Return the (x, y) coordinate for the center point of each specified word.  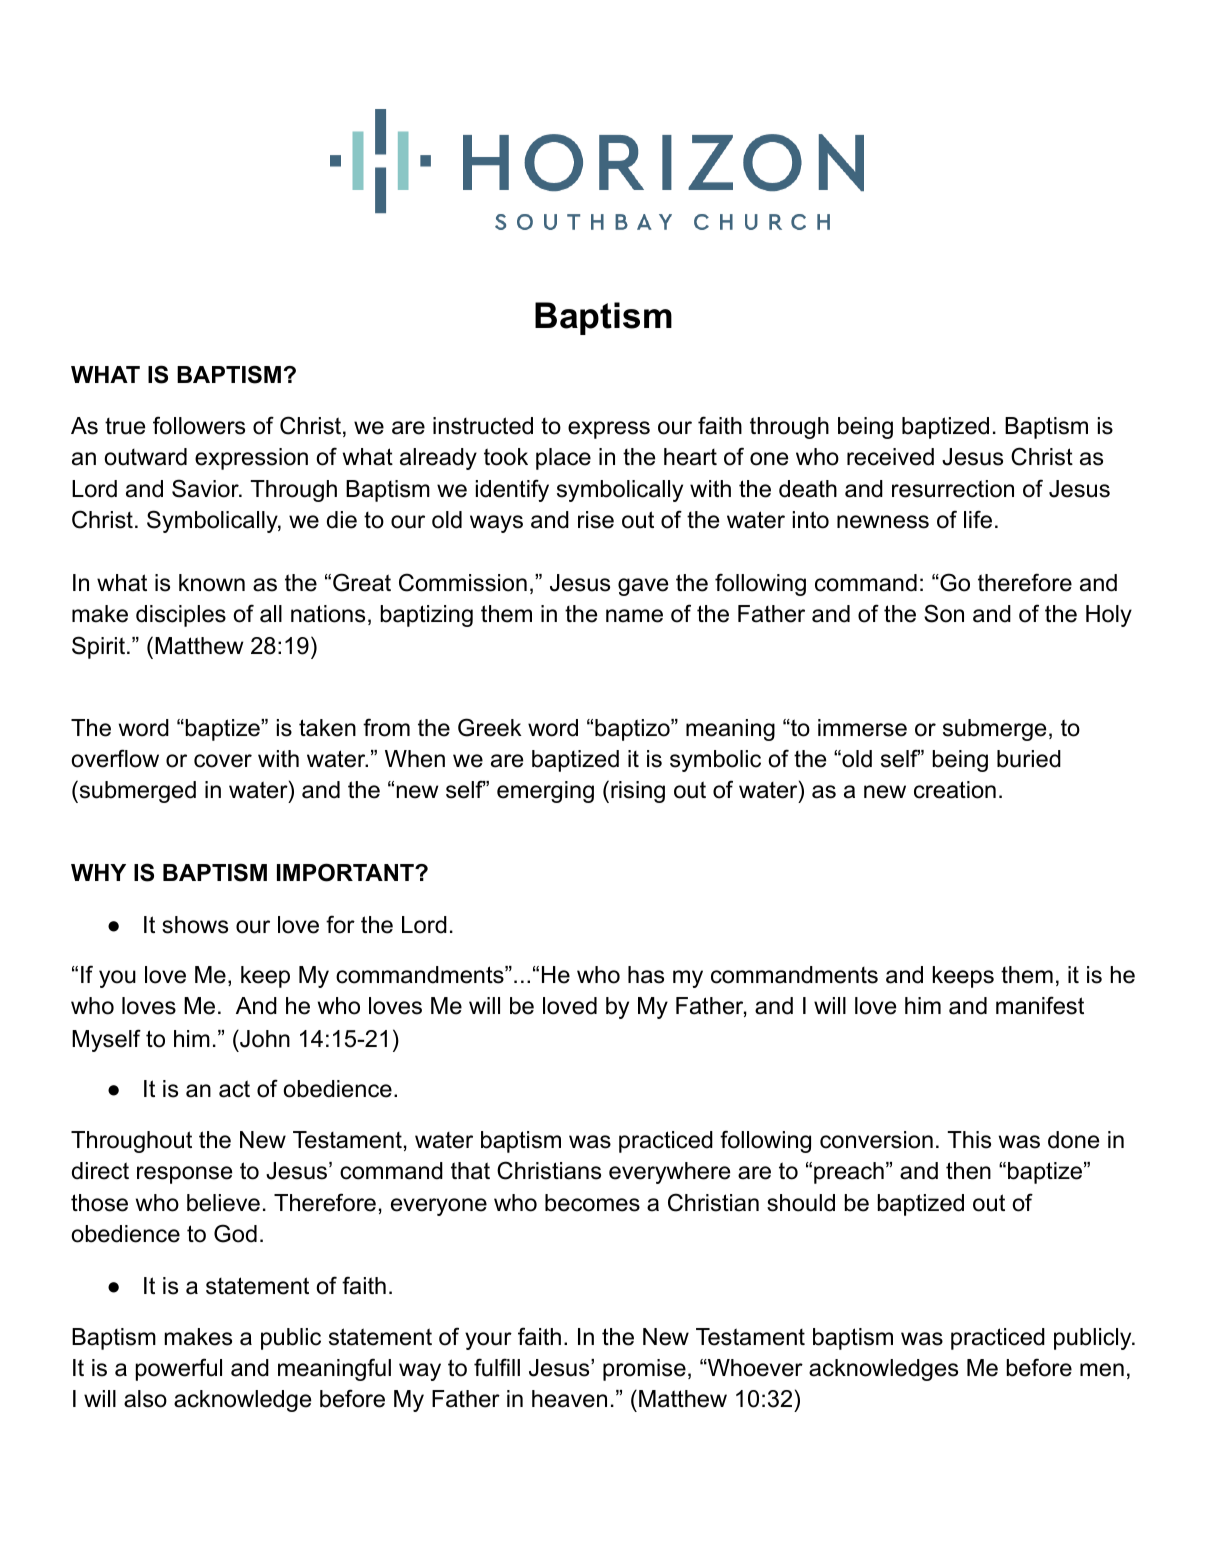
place (563, 459)
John (264, 1039)
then (968, 1171)
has (646, 975)
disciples (181, 616)
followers (199, 425)
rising (638, 792)
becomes (592, 1203)
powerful (179, 1369)
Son (944, 613)
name (634, 616)
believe (223, 1203)
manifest (1040, 1005)
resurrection (953, 489)
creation (955, 790)
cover (223, 761)
